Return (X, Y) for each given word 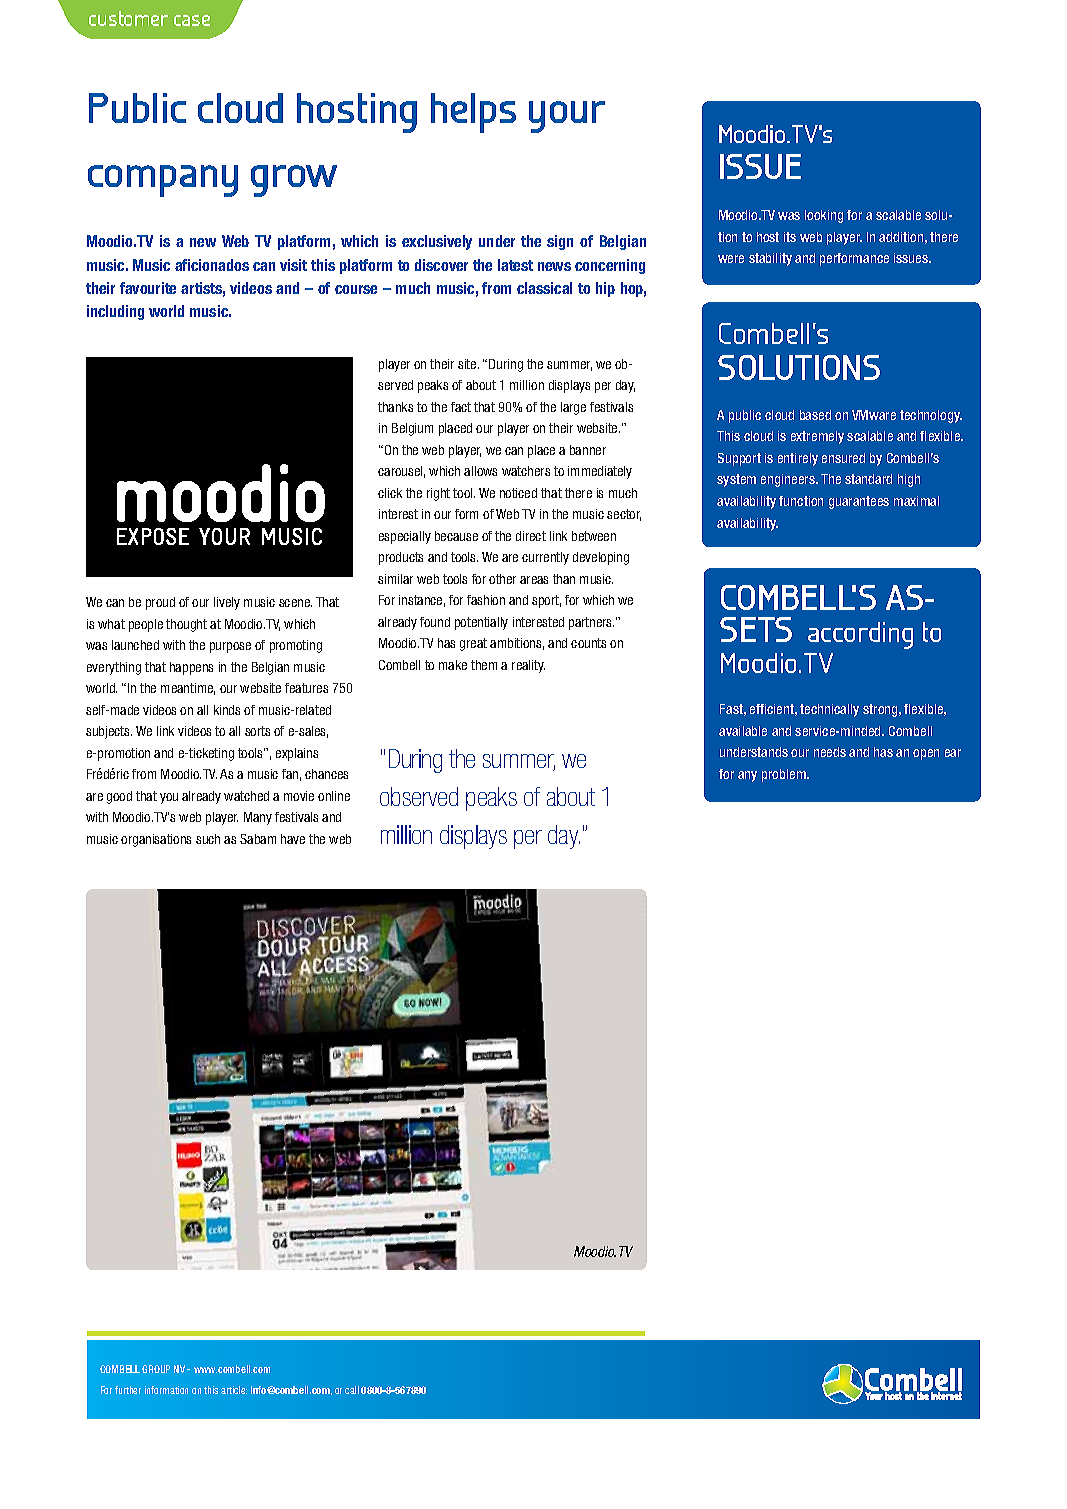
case (192, 20)
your (567, 117)
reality (528, 666)
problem (785, 775)
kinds (227, 710)
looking (824, 216)
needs (830, 752)
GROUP (156, 1369)
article (234, 1390)
